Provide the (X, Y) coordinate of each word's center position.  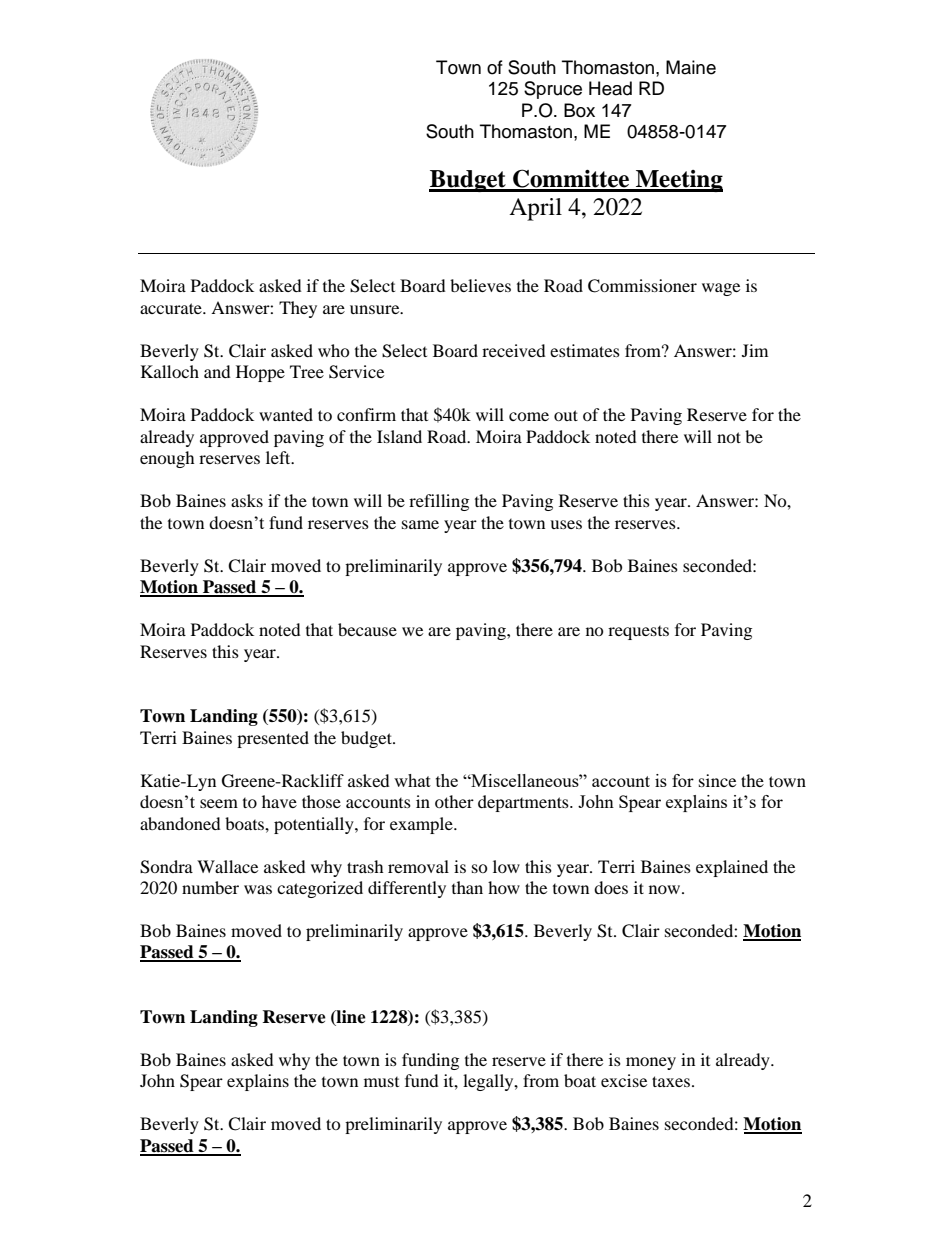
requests (638, 633)
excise (624, 1080)
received (514, 350)
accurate (172, 308)
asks (247, 500)
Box (579, 110)
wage (721, 289)
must (381, 1082)
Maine (691, 67)
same (420, 524)
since (717, 780)
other (454, 801)
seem (219, 803)
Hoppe (260, 373)
